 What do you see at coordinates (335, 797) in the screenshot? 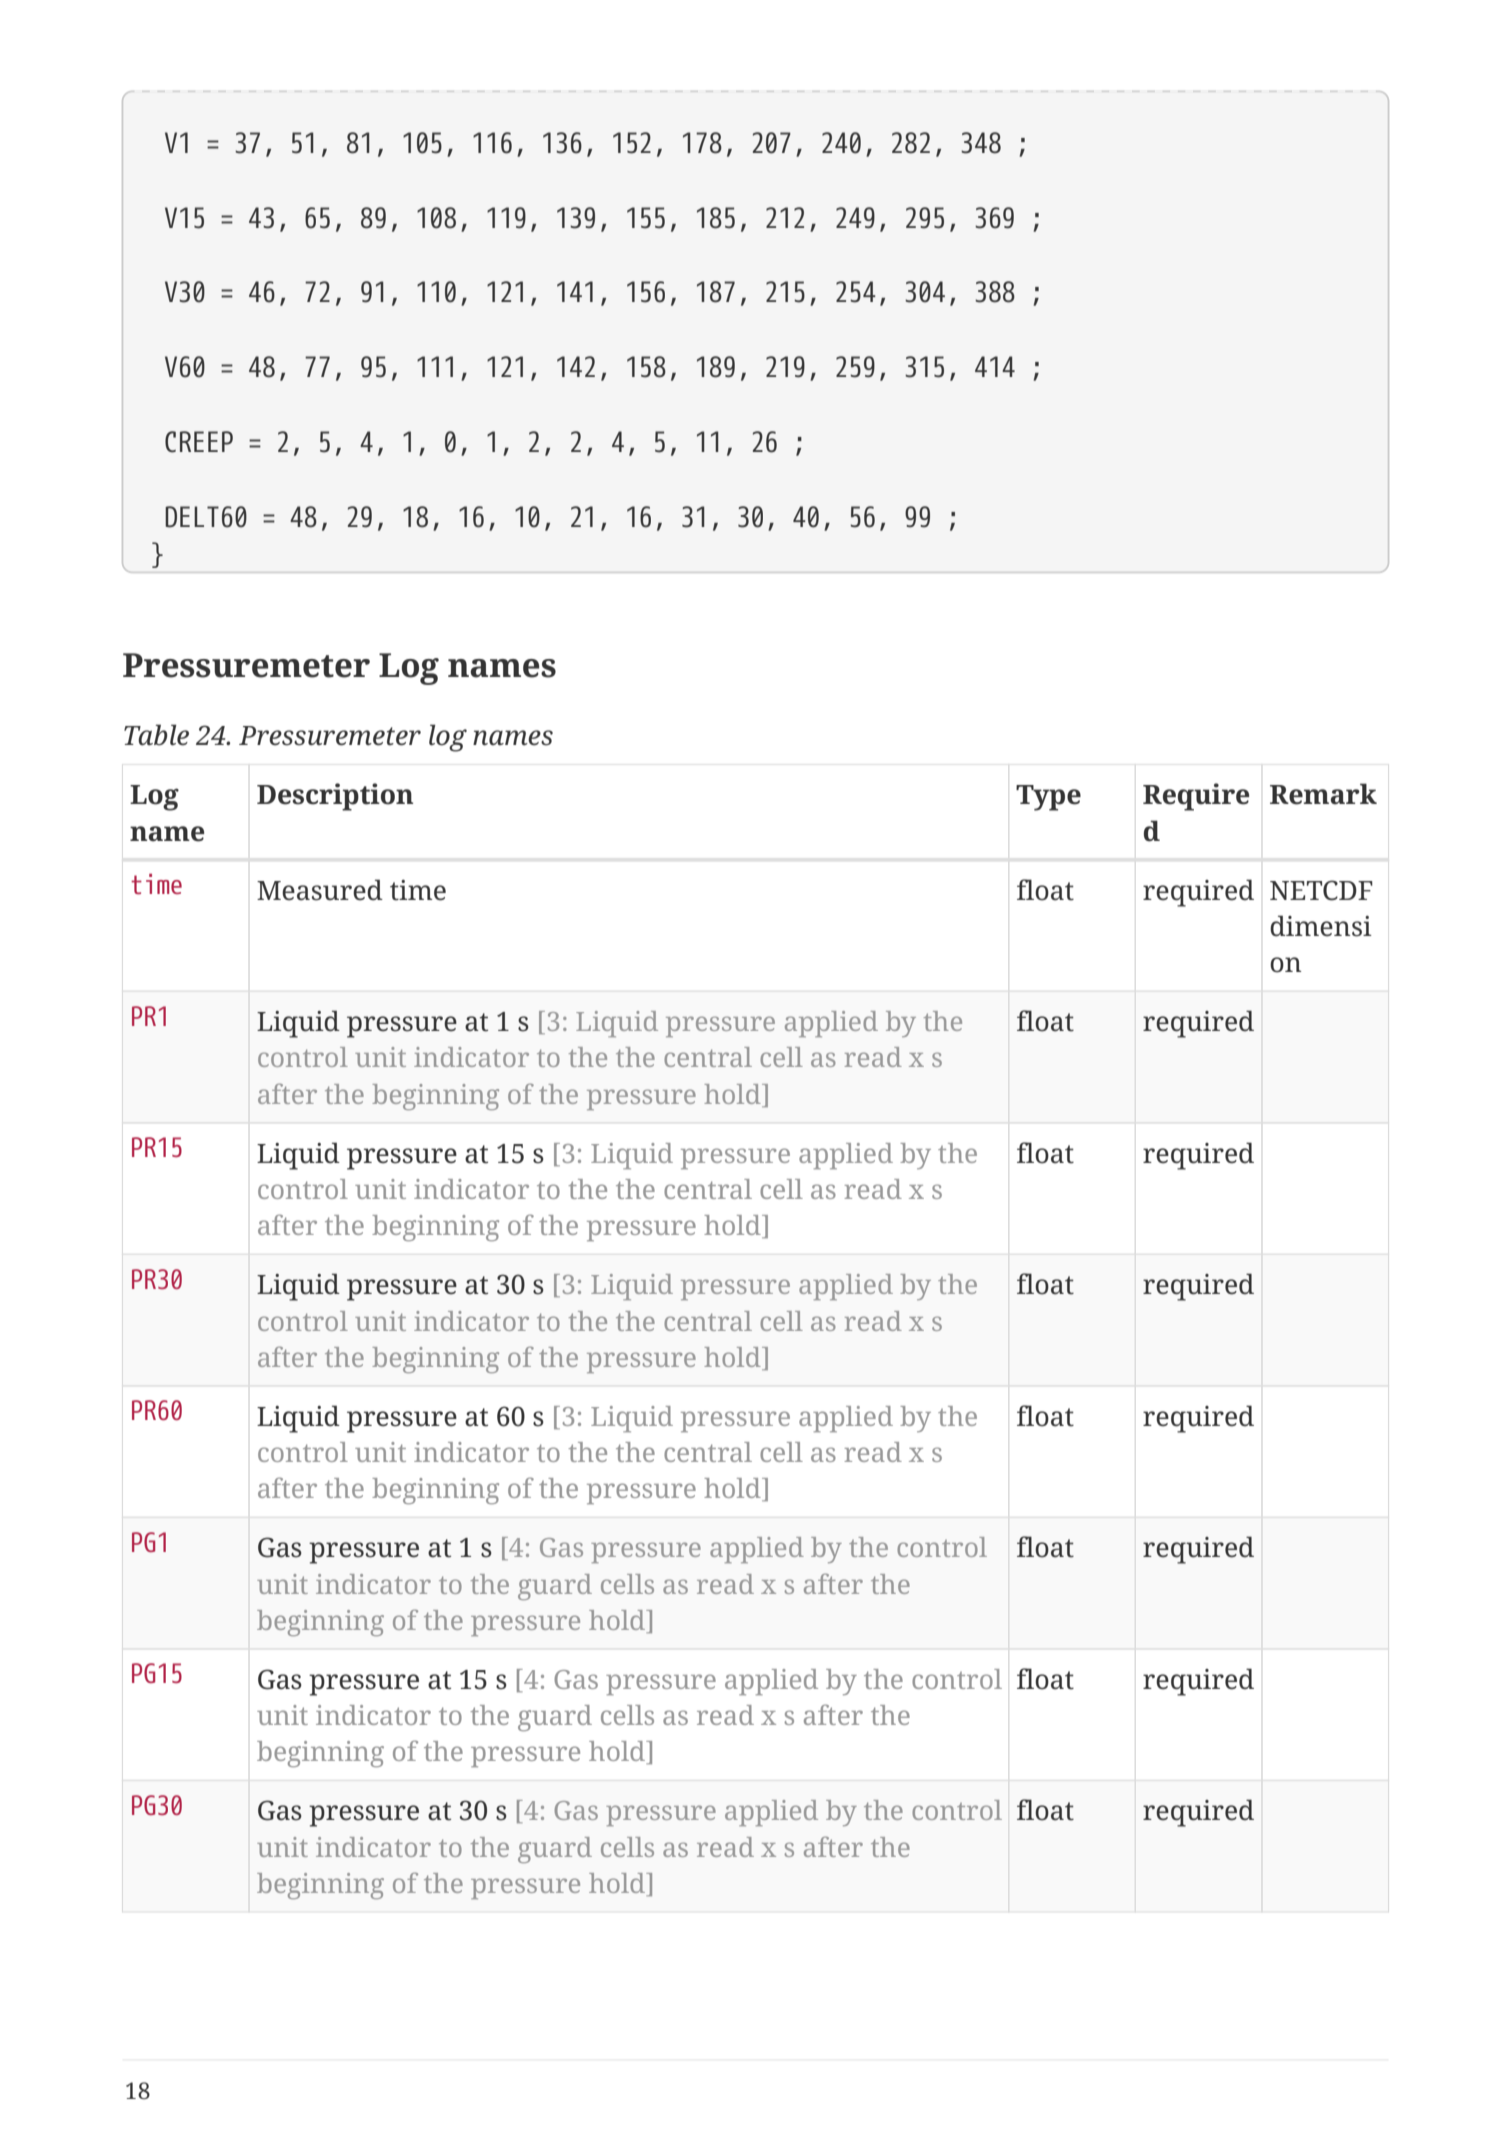
I see `Description` at bounding box center [335, 797].
